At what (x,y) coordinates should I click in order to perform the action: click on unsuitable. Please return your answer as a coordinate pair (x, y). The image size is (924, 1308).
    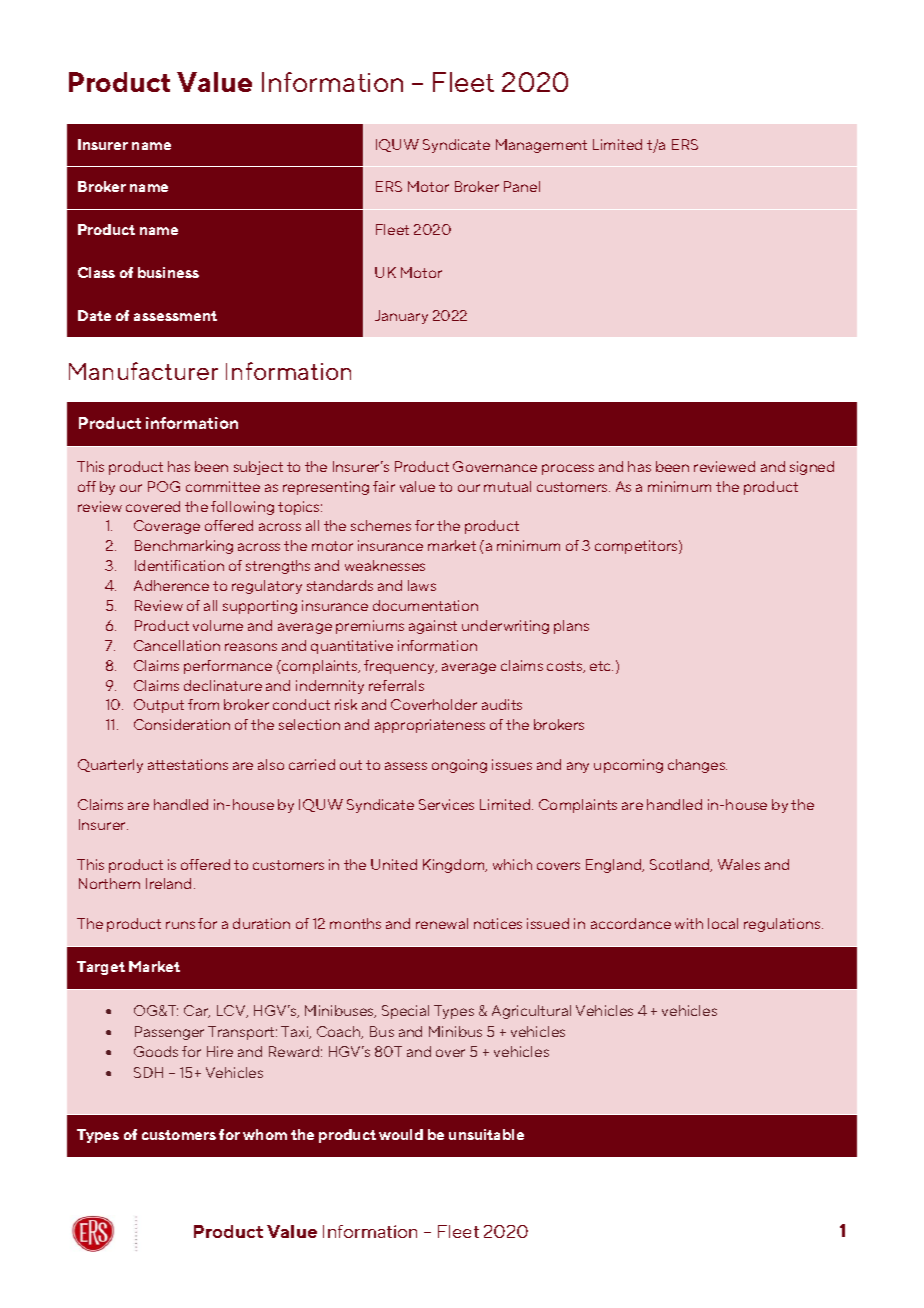
    Looking at the image, I should click on (486, 1134).
